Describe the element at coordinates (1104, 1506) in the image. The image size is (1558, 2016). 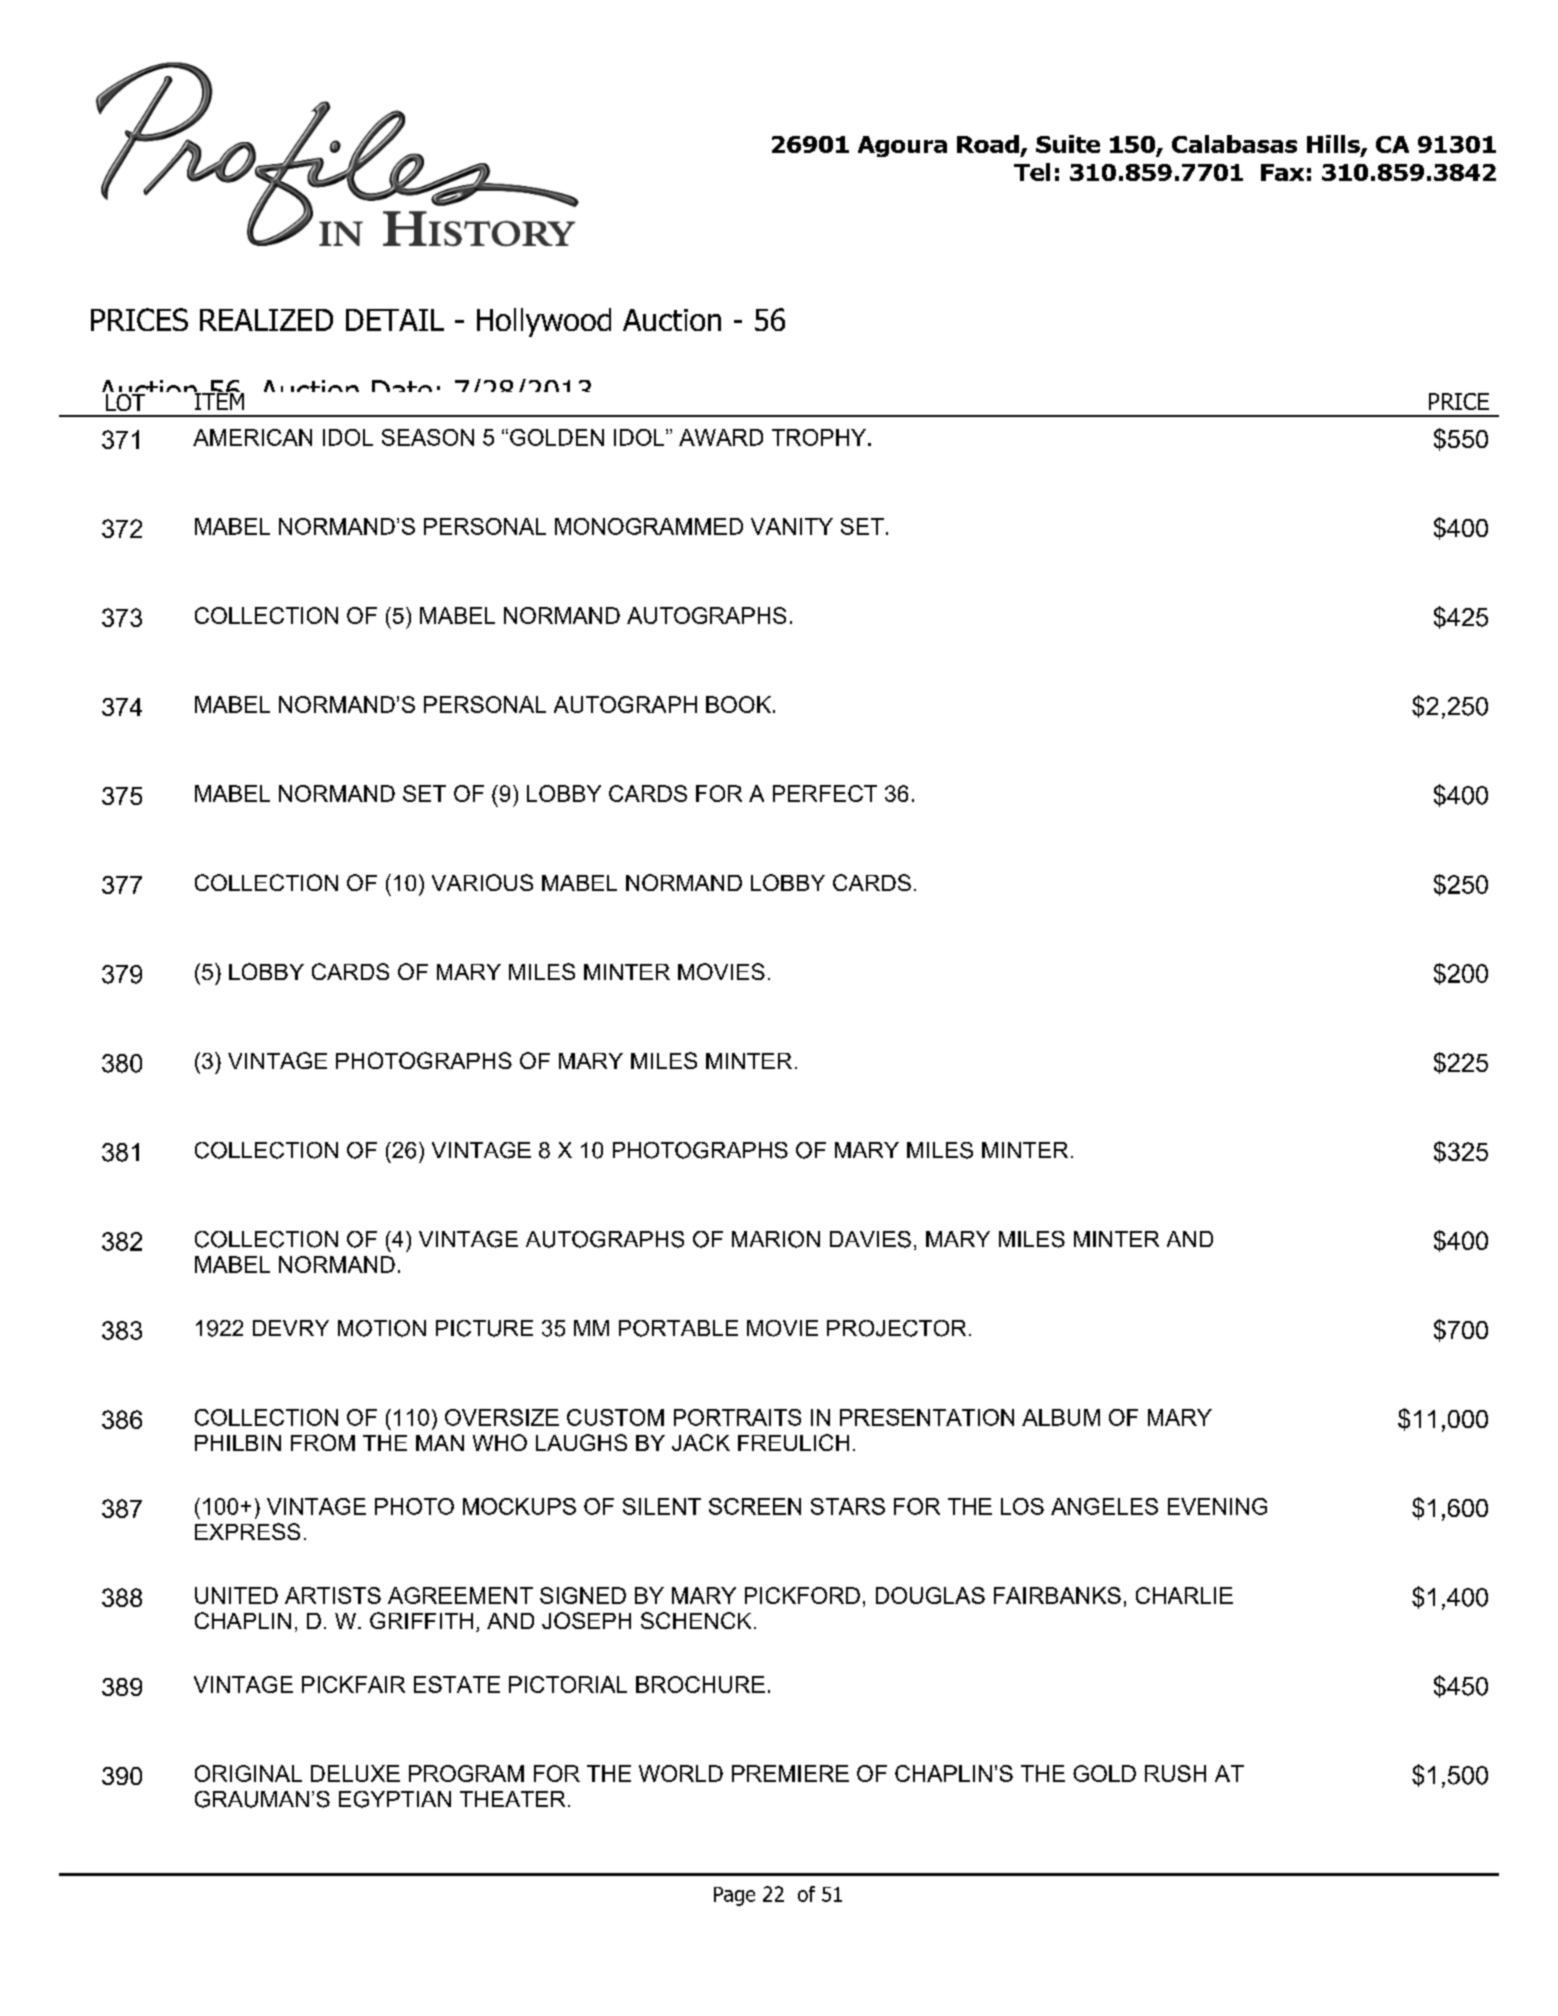
I see `ANGELES` at that location.
